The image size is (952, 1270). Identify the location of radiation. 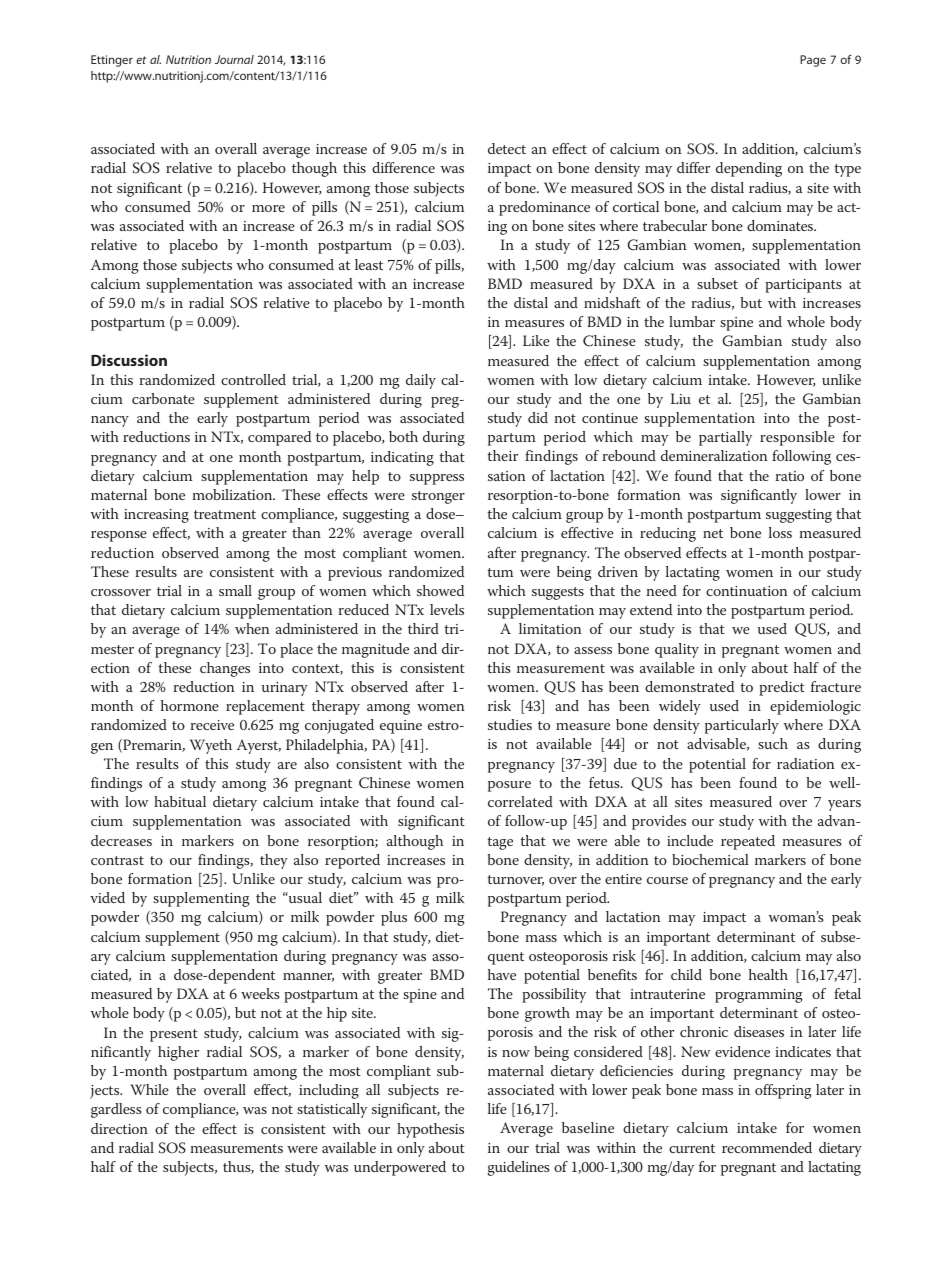
(806, 763).
